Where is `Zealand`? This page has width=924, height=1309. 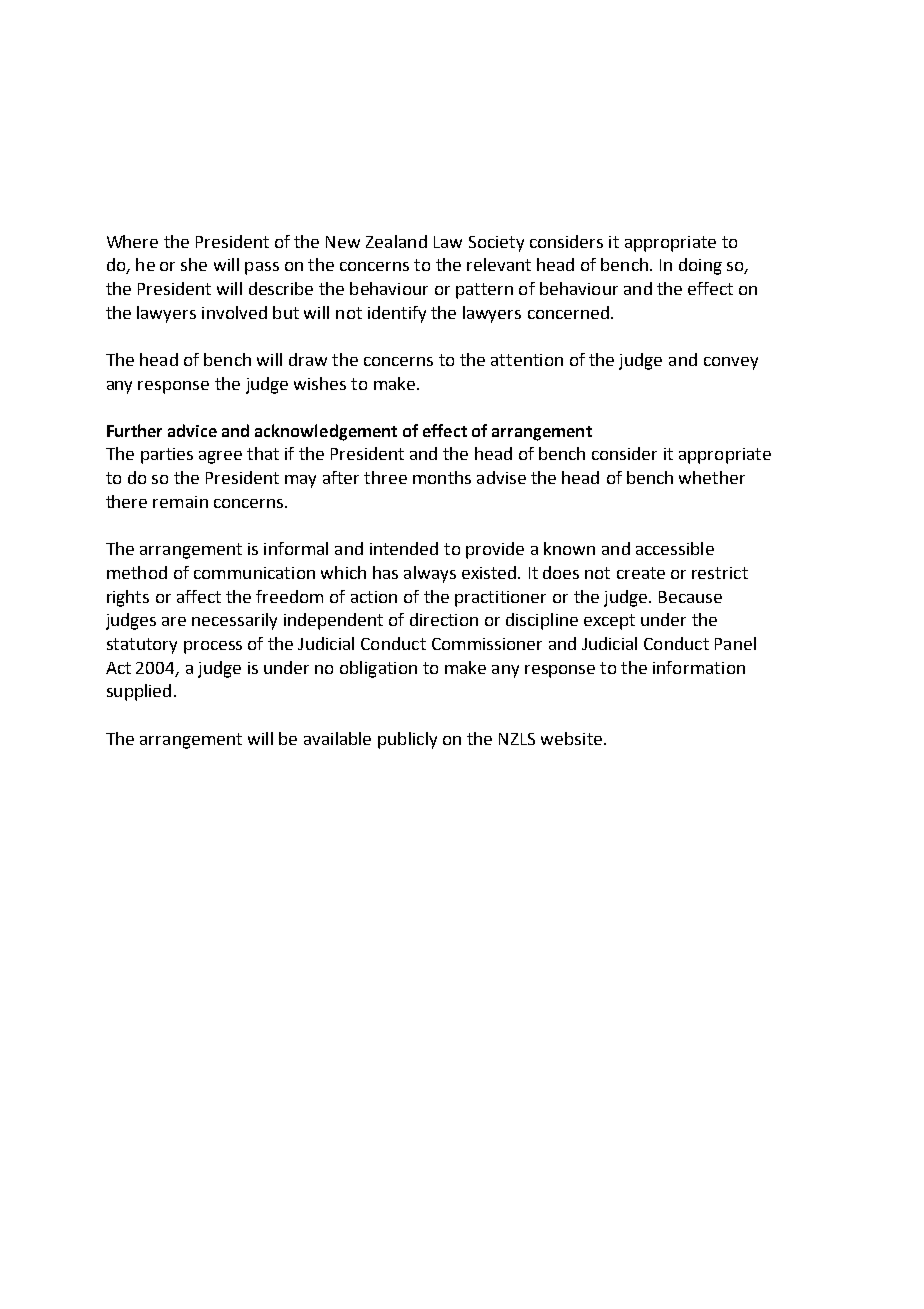 Zealand is located at coordinates (396, 241).
